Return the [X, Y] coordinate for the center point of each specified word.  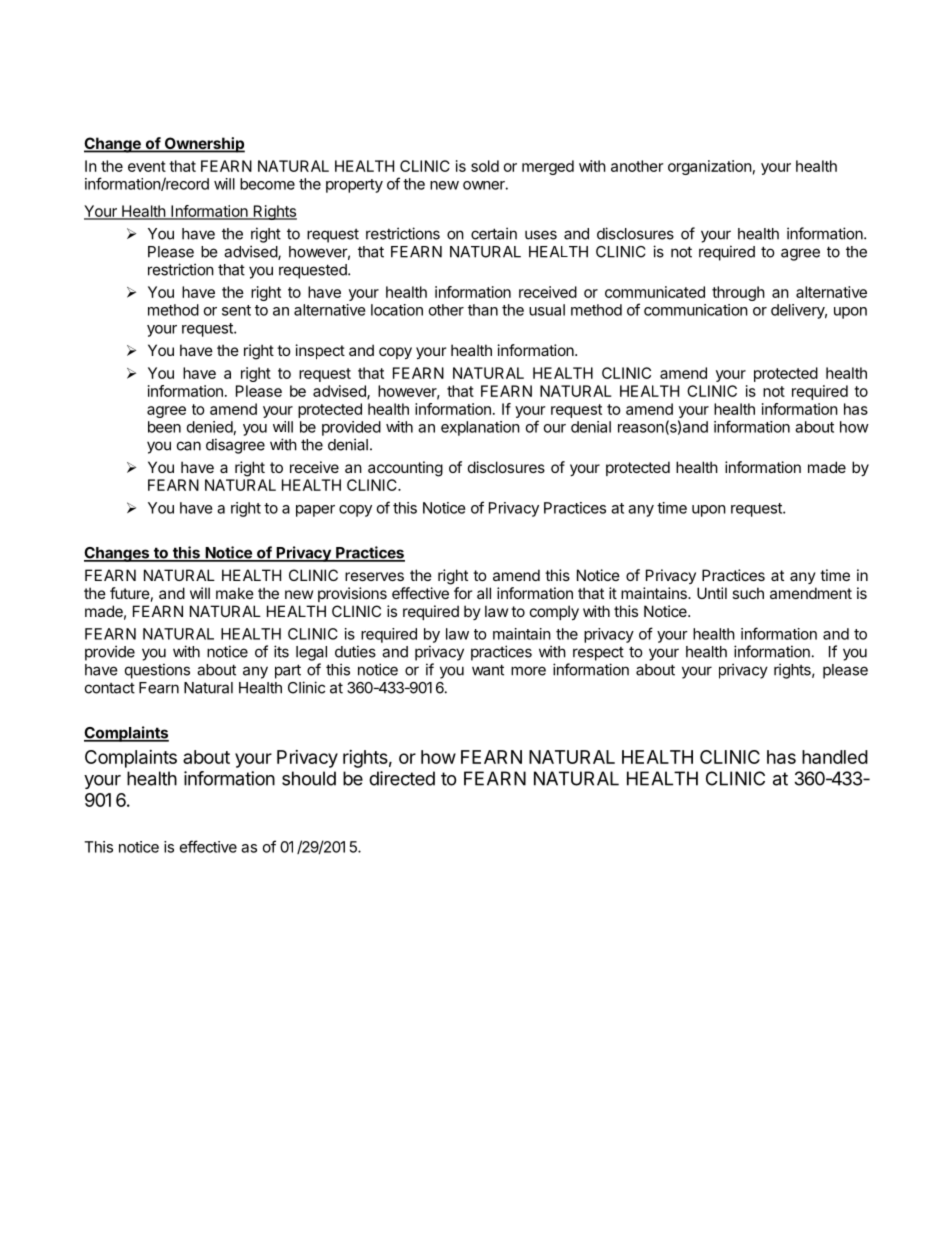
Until [712, 593]
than [483, 310]
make [235, 593]
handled [835, 757]
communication [696, 310]
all [484, 593]
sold [485, 166]
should [309, 778]
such [748, 593]
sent [236, 310]
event [147, 166]
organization [710, 167]
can [189, 446]
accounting [405, 469]
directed [402, 778]
